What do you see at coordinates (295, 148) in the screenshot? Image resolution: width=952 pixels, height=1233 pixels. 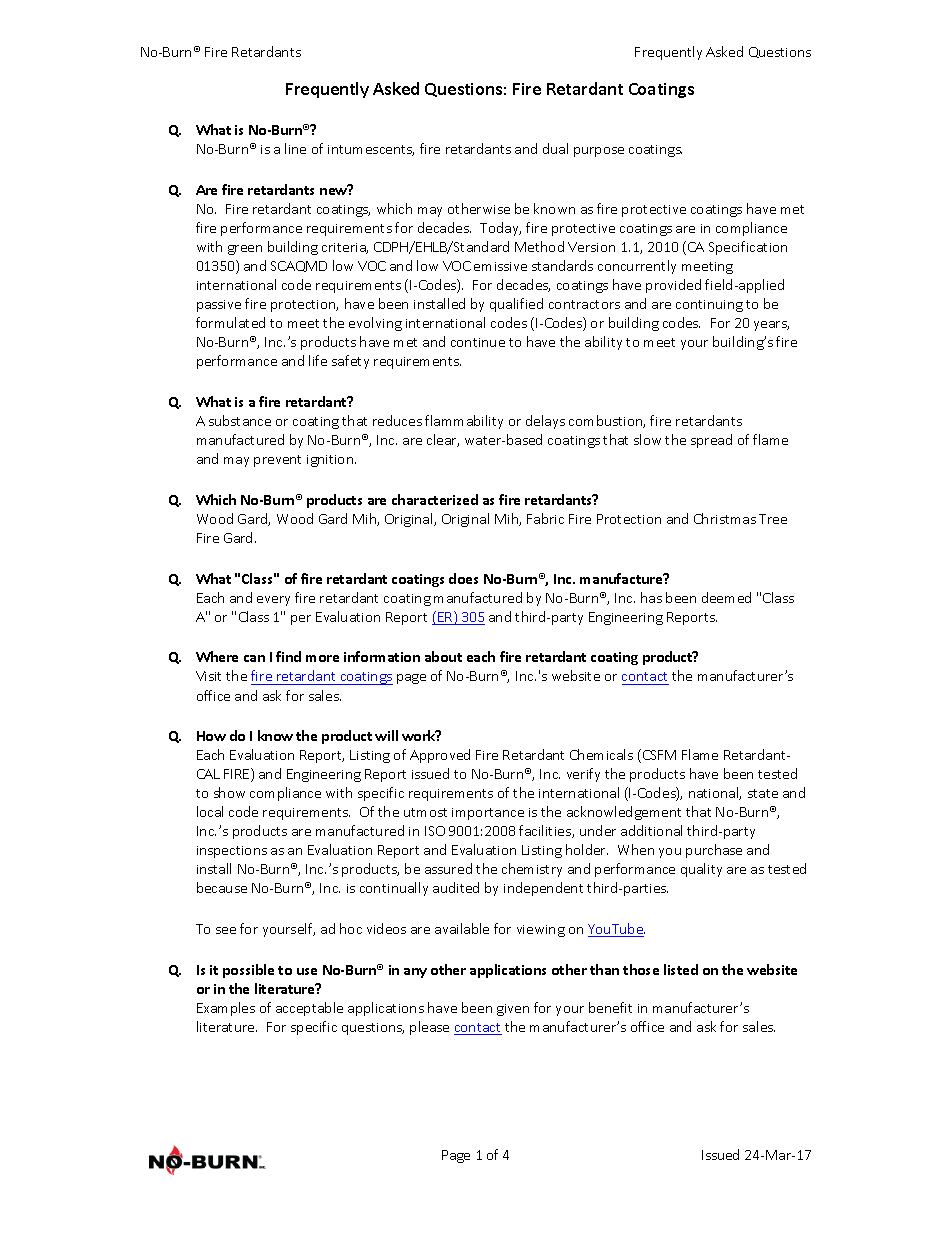 I see `line` at bounding box center [295, 148].
